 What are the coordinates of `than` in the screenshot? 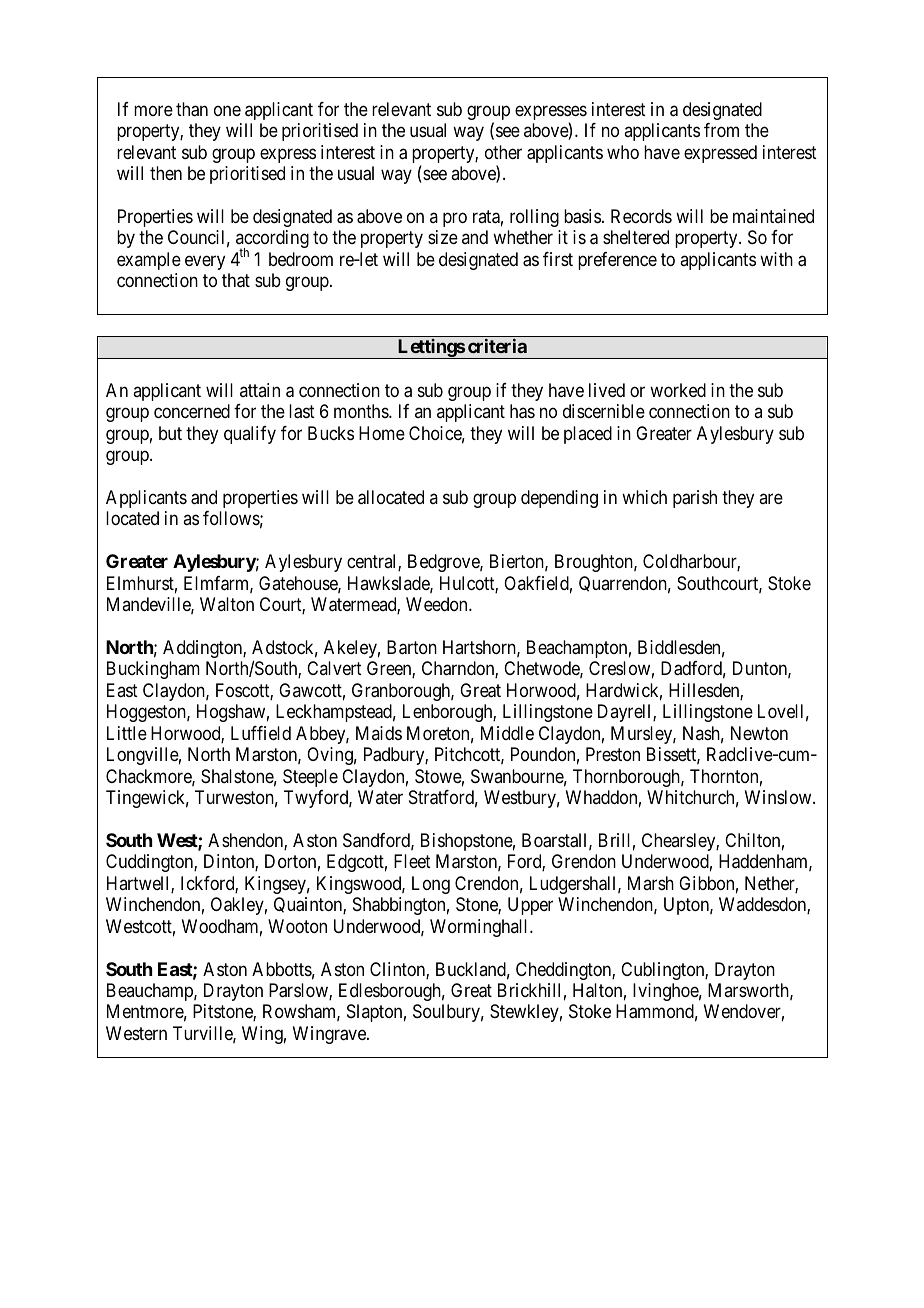 It's located at (192, 109).
